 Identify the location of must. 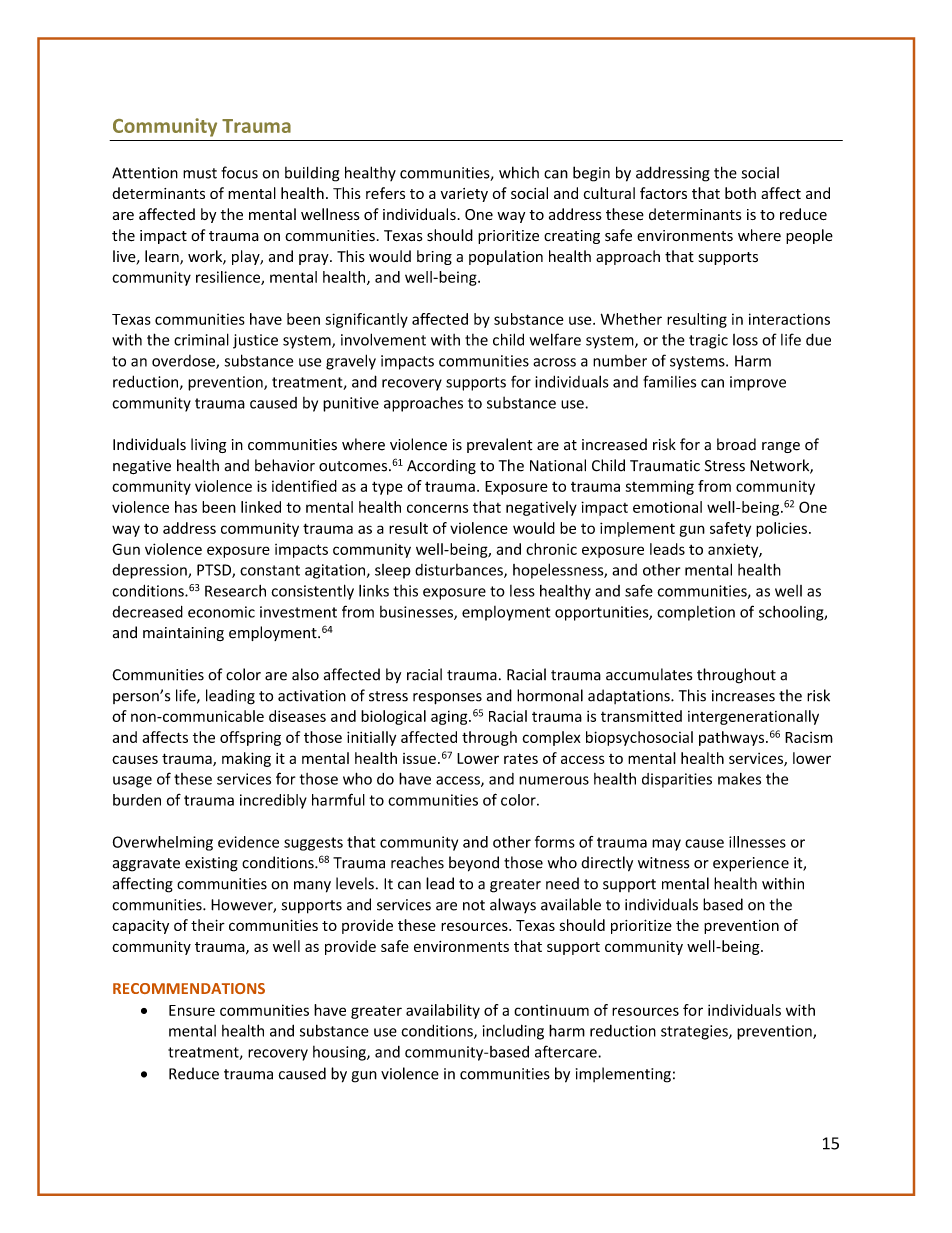
(200, 173).
